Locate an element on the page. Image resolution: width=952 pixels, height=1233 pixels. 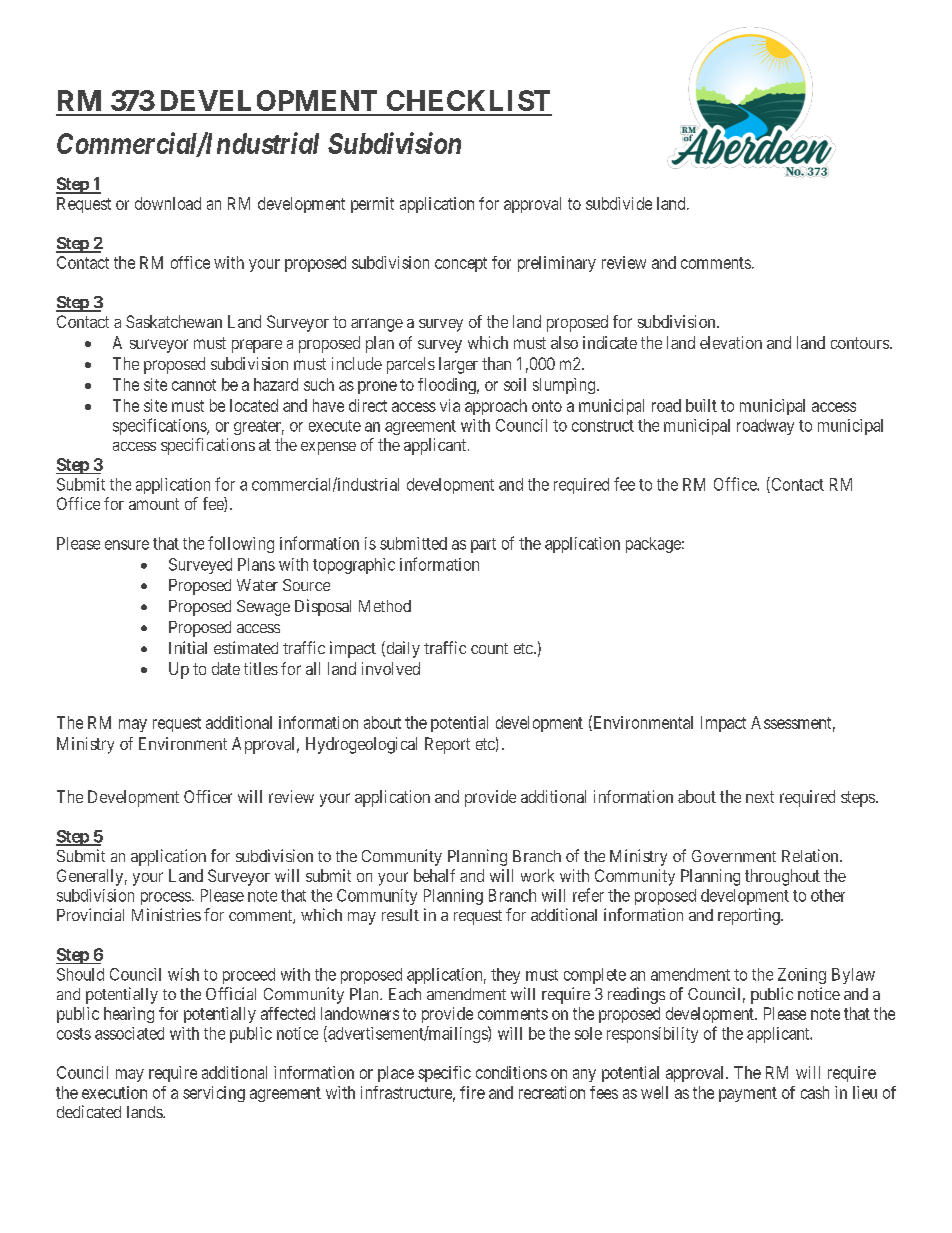
servicing is located at coordinates (214, 1094).
